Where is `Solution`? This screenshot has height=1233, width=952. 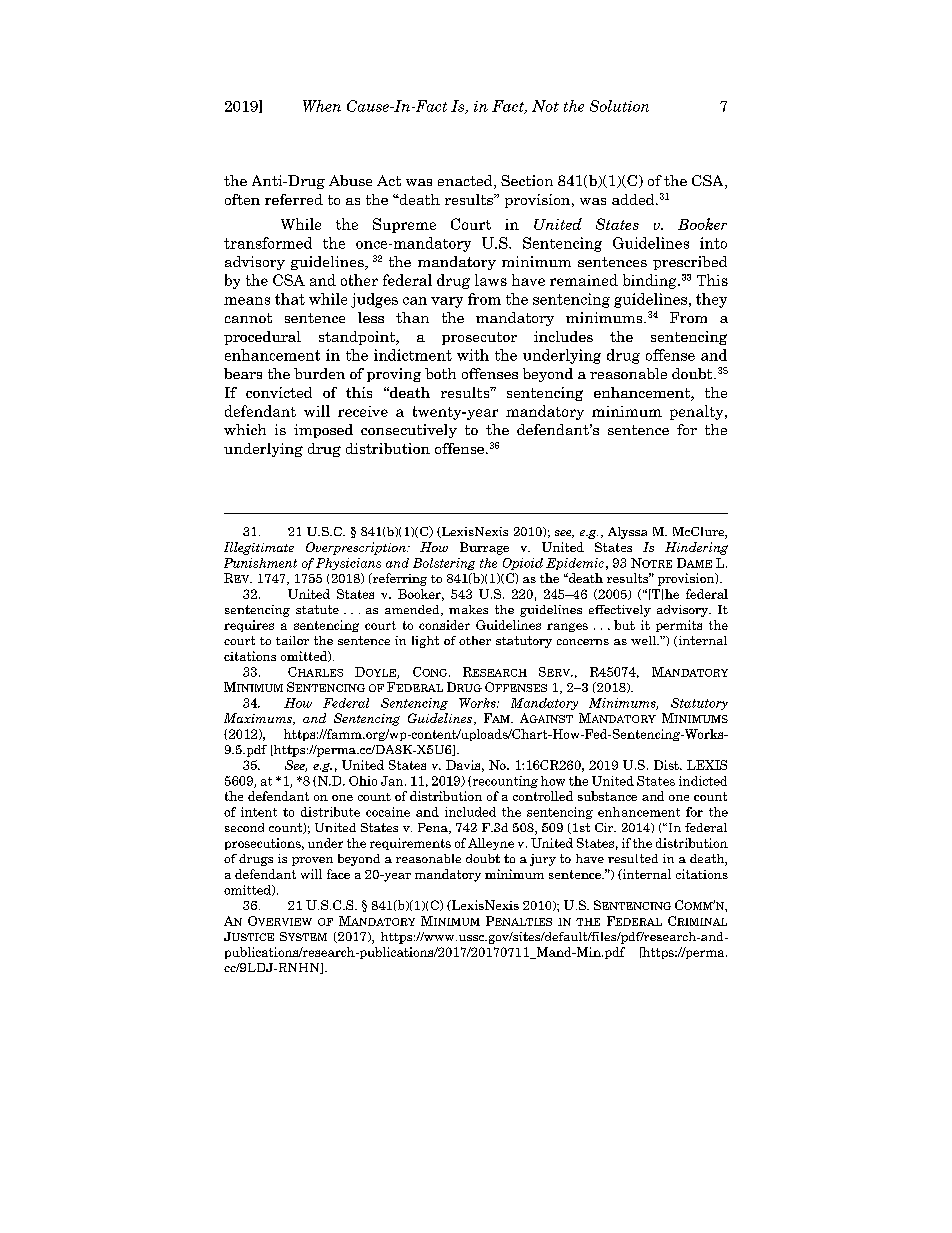 Solution is located at coordinates (619, 106).
